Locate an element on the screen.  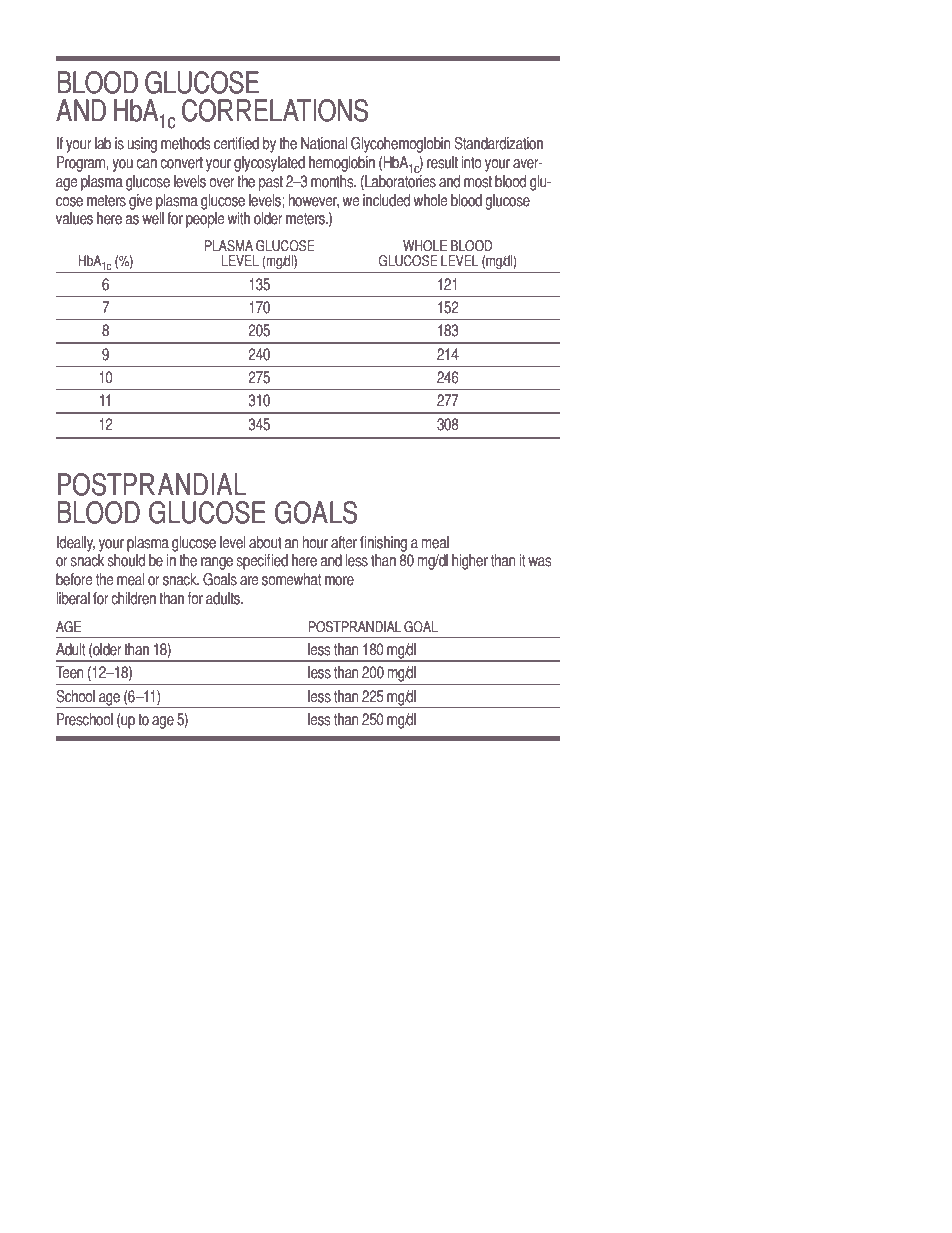
hour is located at coordinates (315, 542).
